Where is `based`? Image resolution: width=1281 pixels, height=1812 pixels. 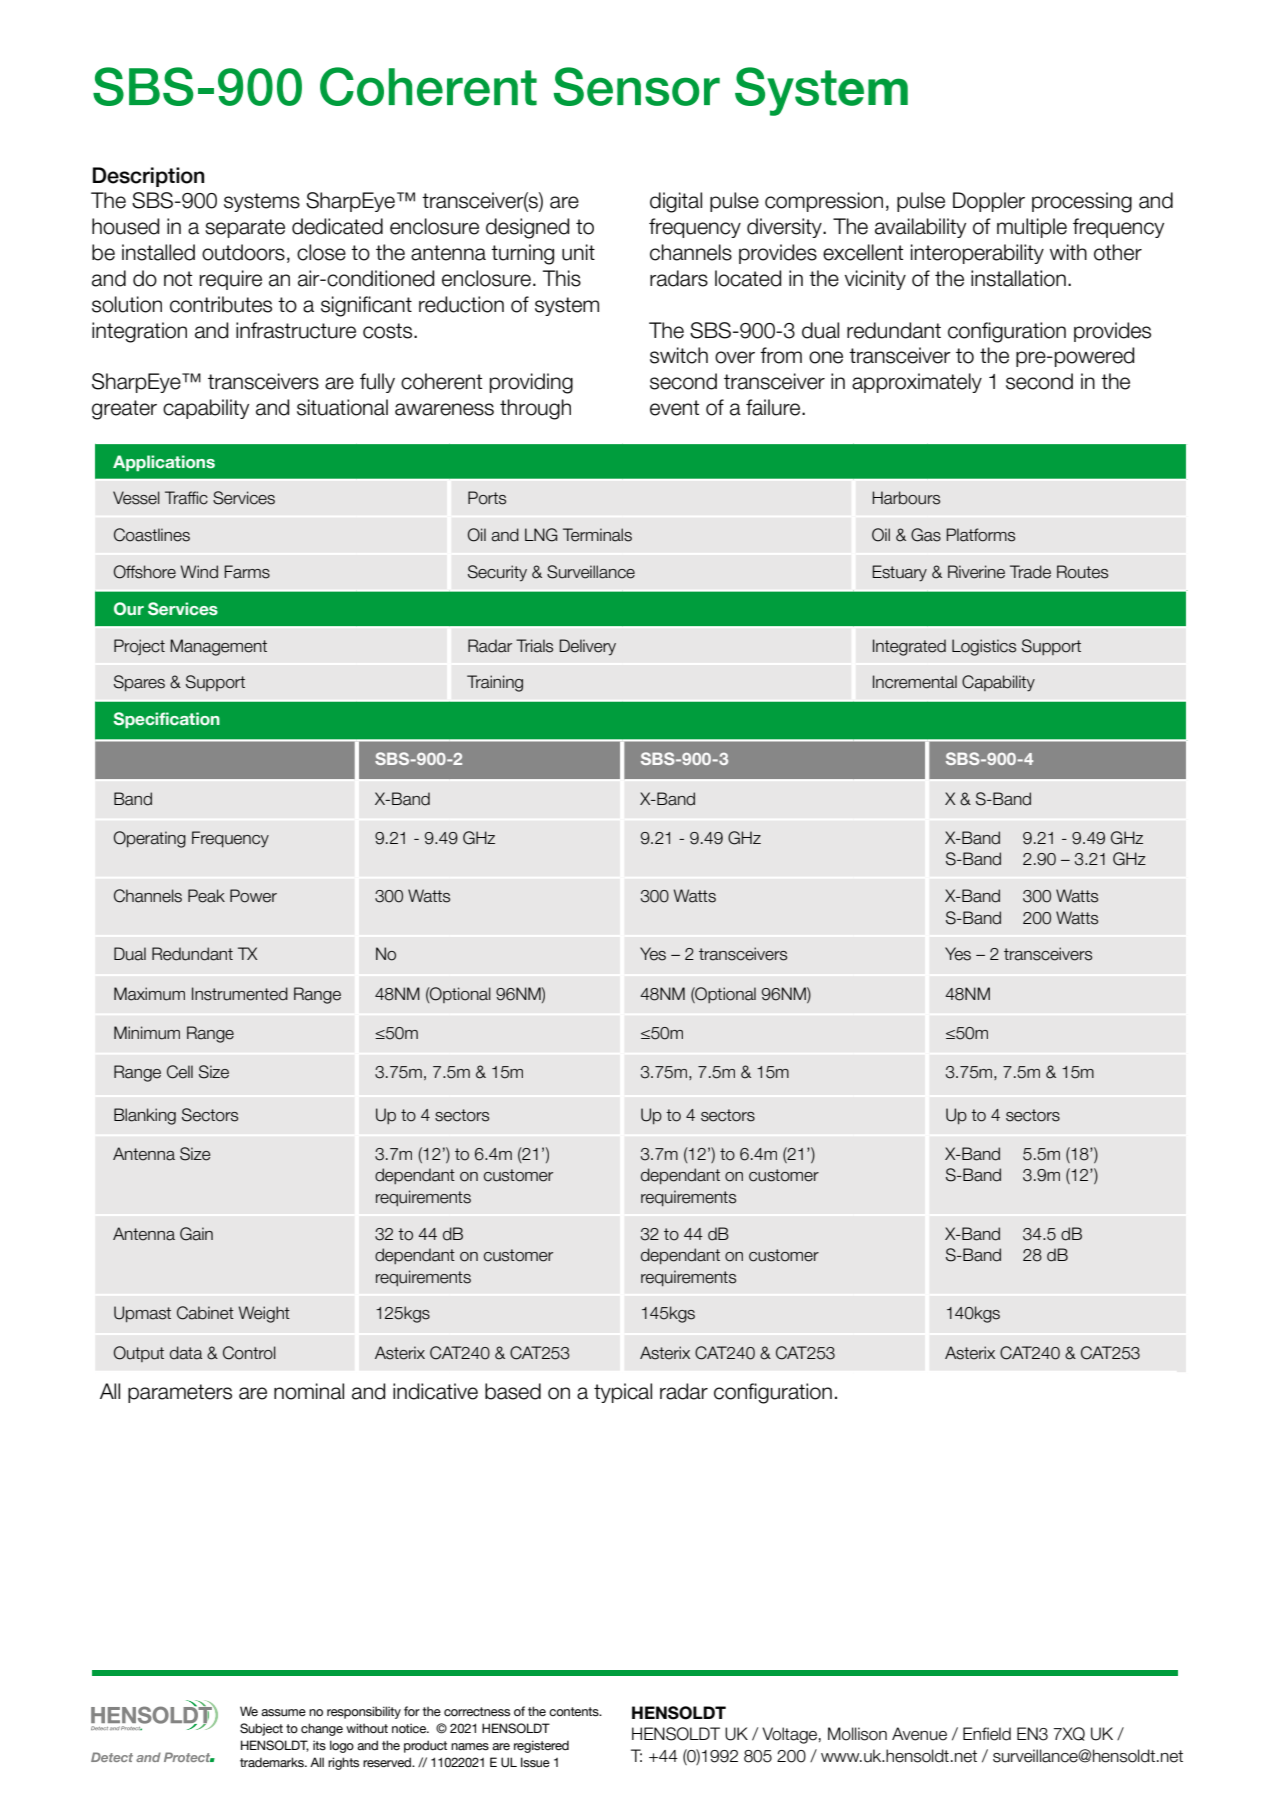
based is located at coordinates (513, 1391).
